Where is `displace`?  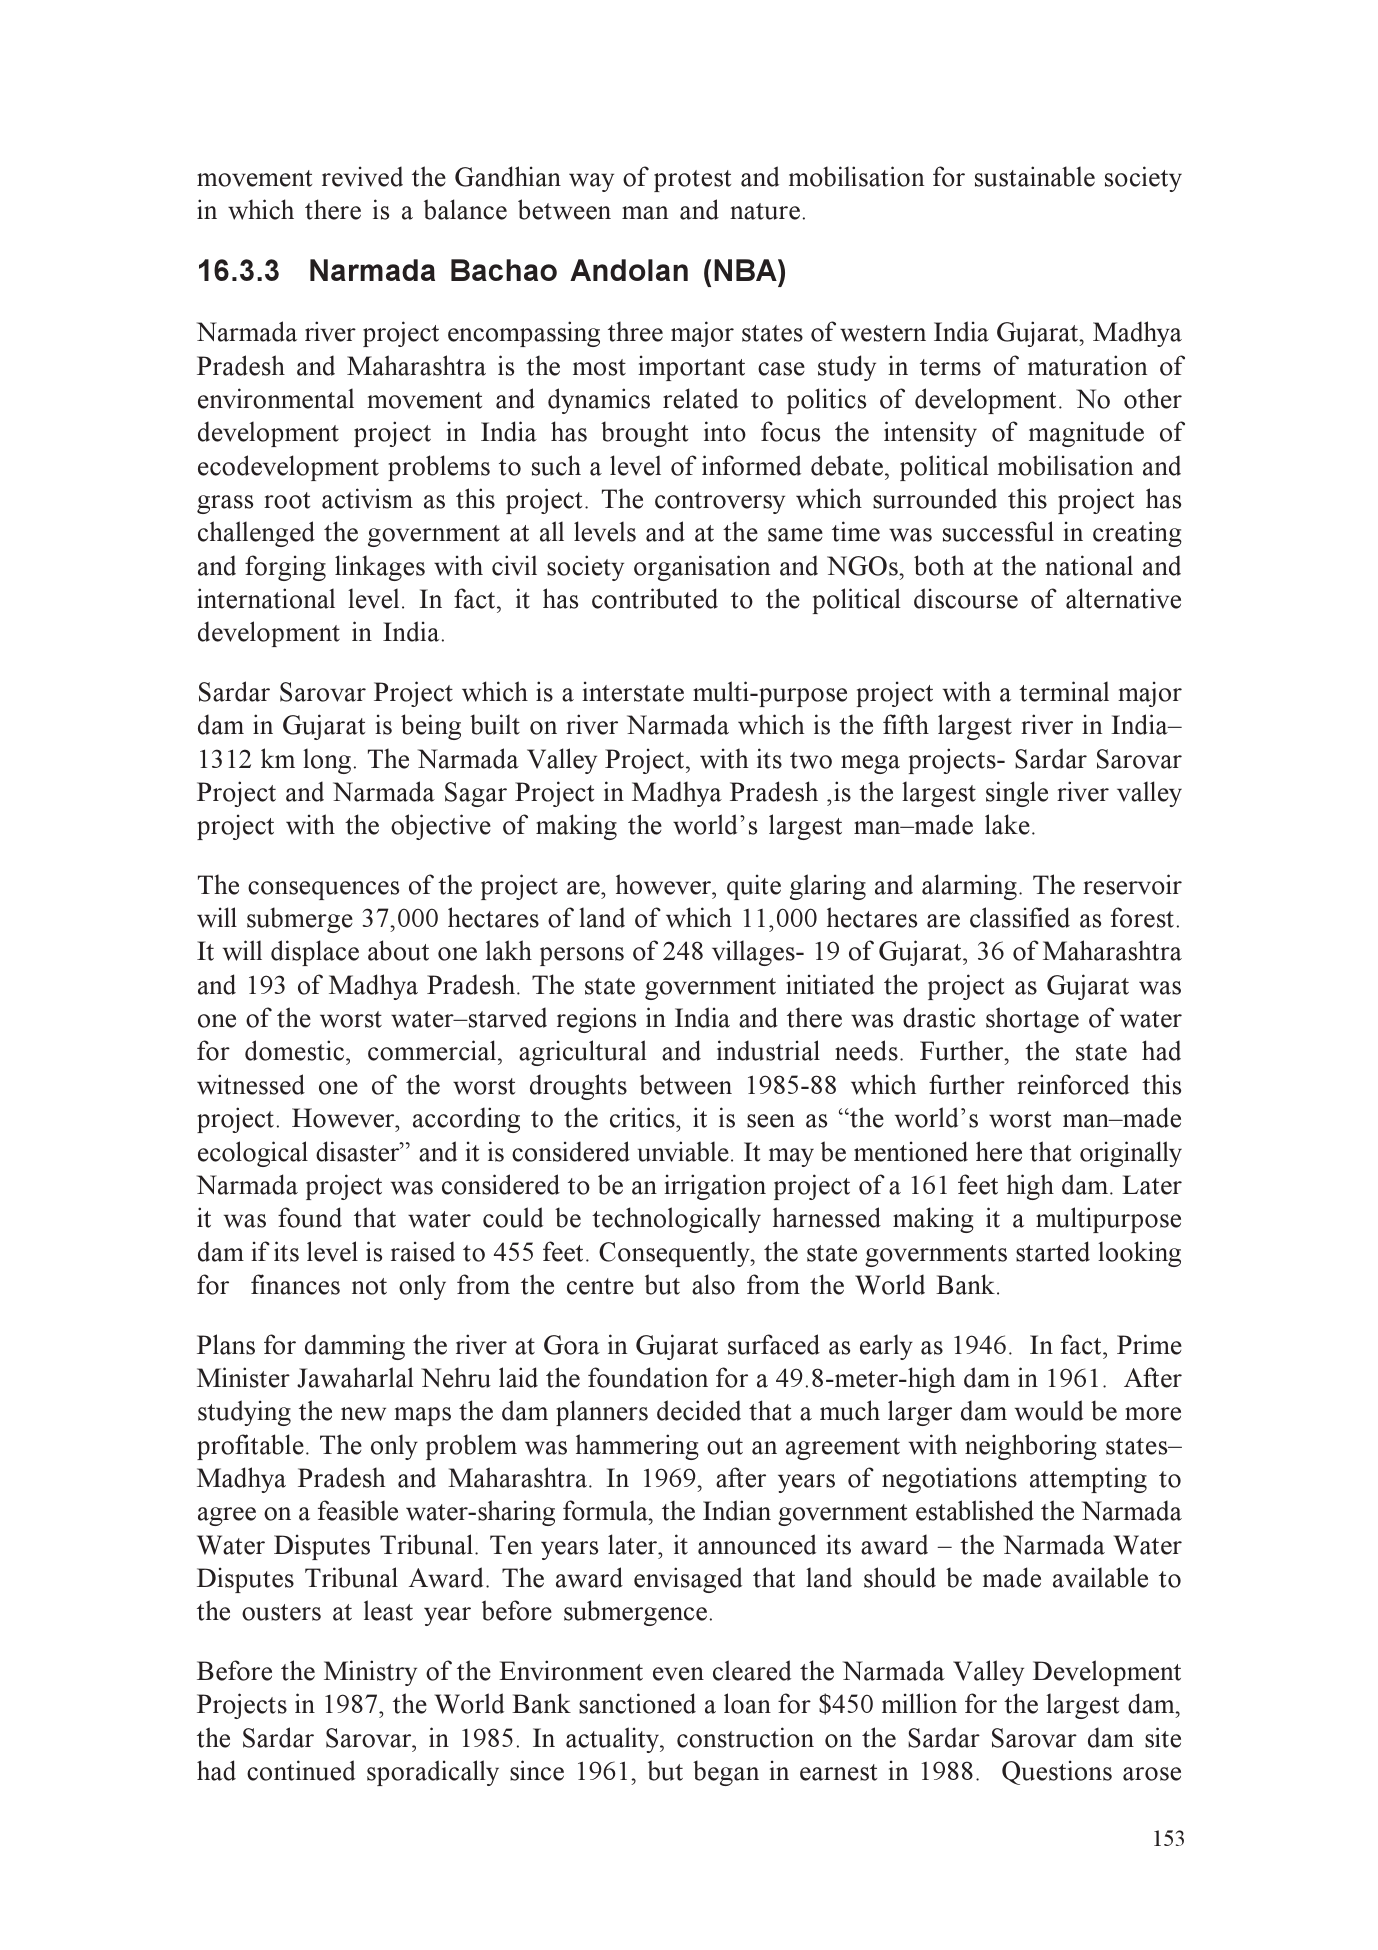
displace is located at coordinates (315, 953).
